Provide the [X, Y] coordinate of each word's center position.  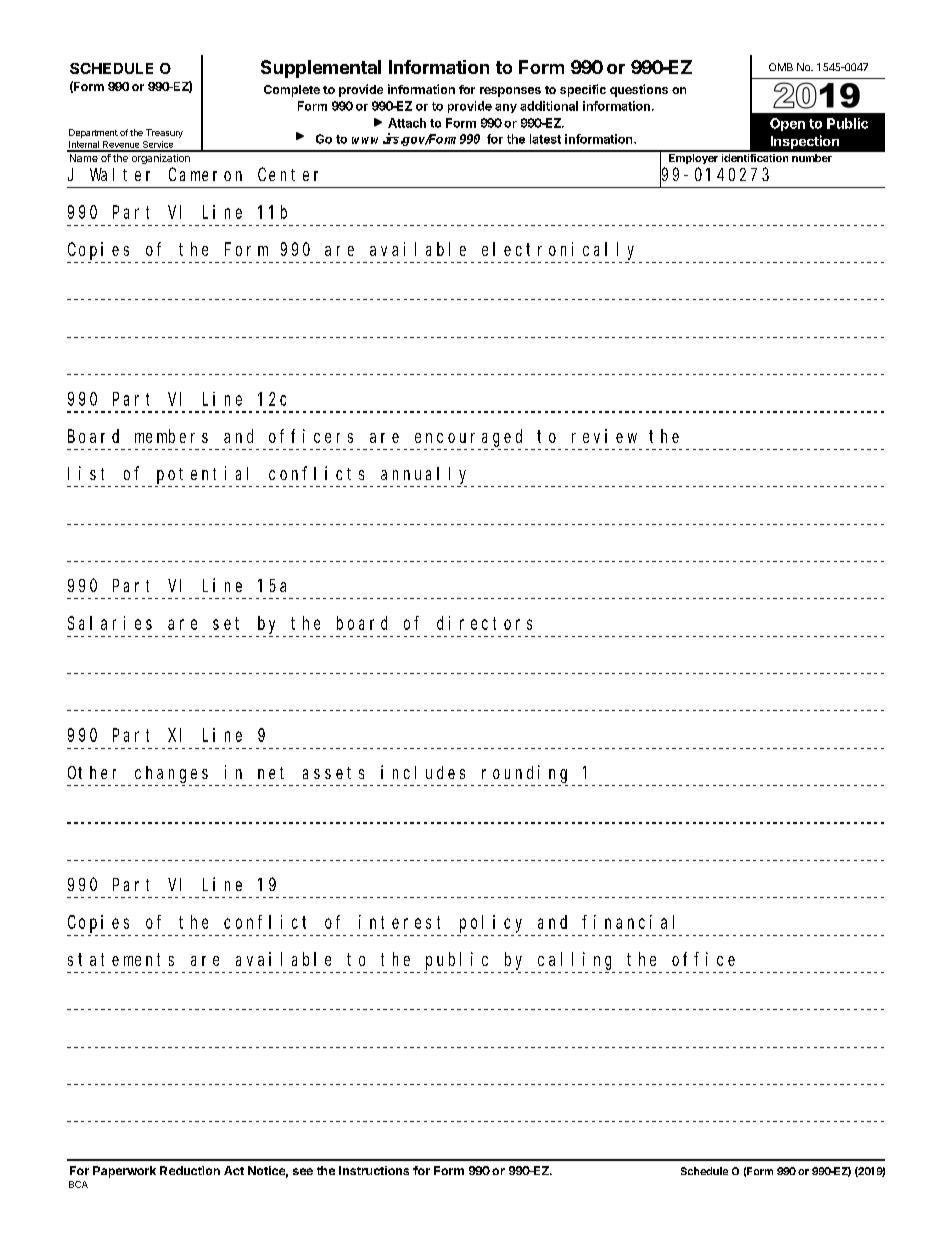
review [604, 436]
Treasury [164, 133]
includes [423, 772]
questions [639, 90]
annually [423, 475]
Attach [407, 123]
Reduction [190, 1170]
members [171, 436]
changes [171, 774]
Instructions [374, 1170]
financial [628, 922]
